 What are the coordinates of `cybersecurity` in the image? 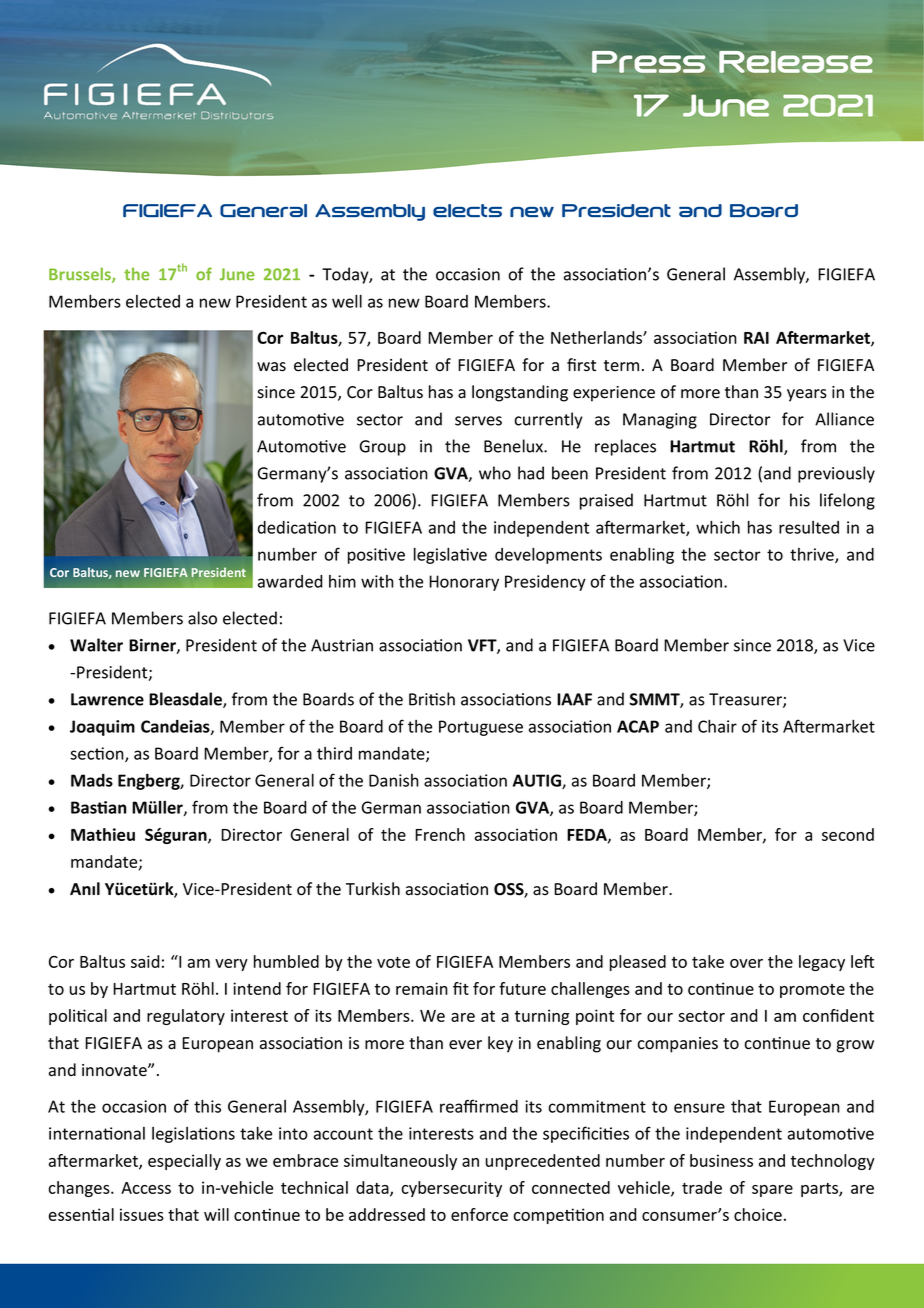 It's located at (451, 1189).
